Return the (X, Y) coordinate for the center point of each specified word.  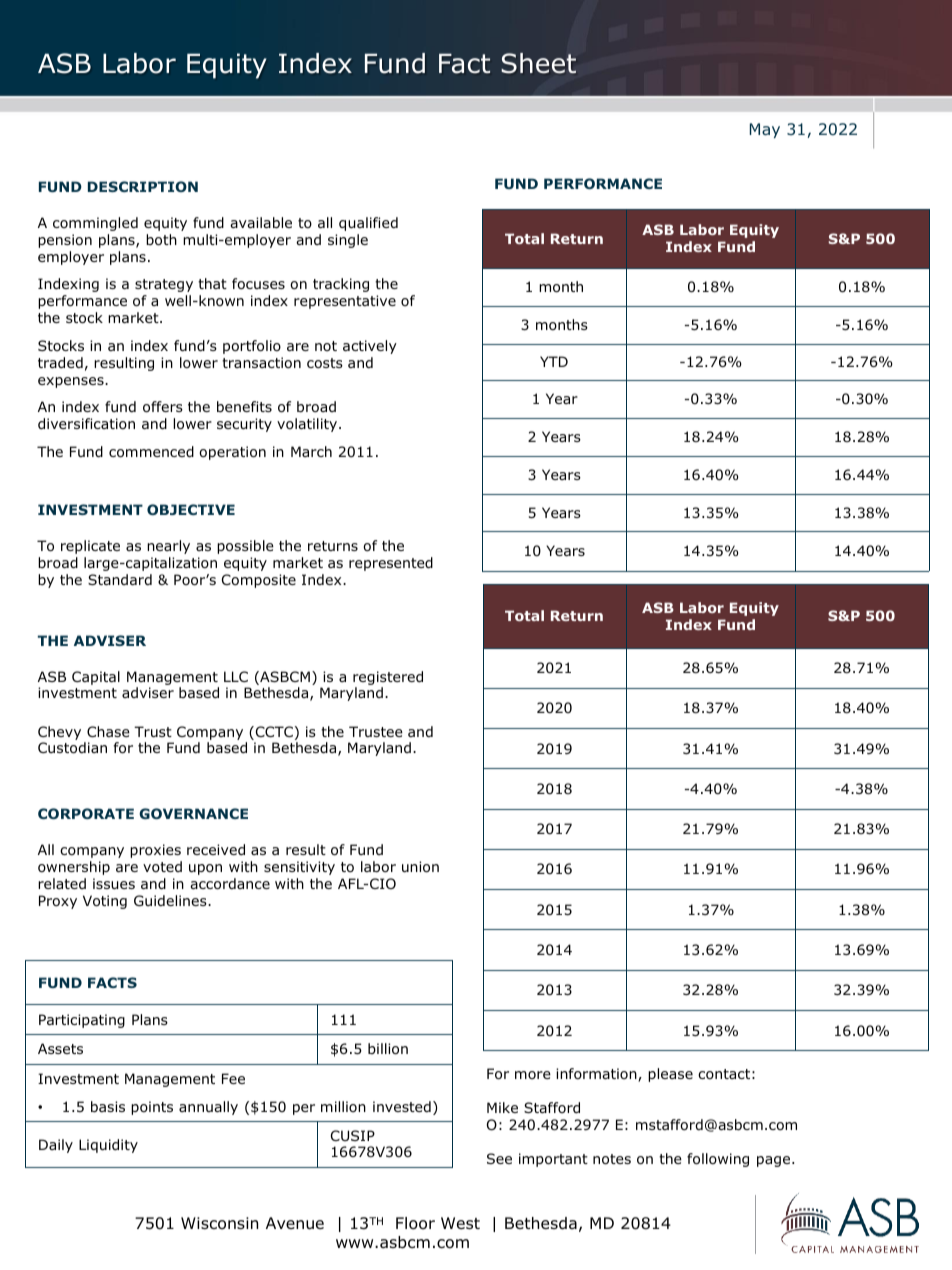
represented (391, 564)
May (765, 130)
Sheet (538, 63)
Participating (82, 1021)
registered (388, 678)
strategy (164, 285)
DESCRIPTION (143, 186)
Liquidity (108, 1146)
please (670, 1075)
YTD (554, 361)
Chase (108, 731)
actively (370, 347)
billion (388, 1049)
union (420, 867)
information (597, 1075)
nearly (168, 547)
